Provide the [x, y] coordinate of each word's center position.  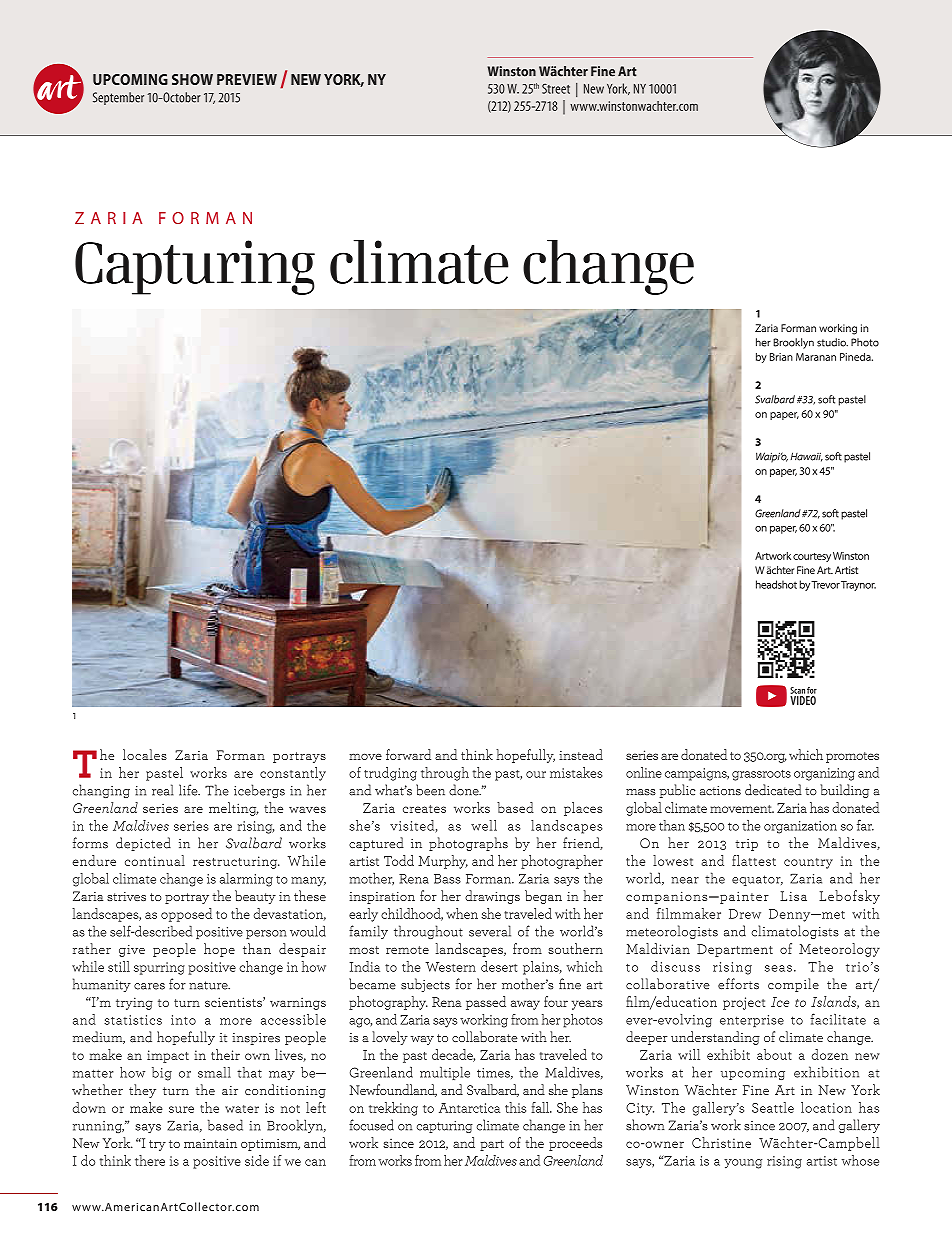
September [118, 98]
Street [556, 88]
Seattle [773, 1107]
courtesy [812, 557]
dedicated [773, 790]
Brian [781, 357]
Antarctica [469, 1108]
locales [145, 754]
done [465, 790]
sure [181, 1109]
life [189, 790]
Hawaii [807, 457]
